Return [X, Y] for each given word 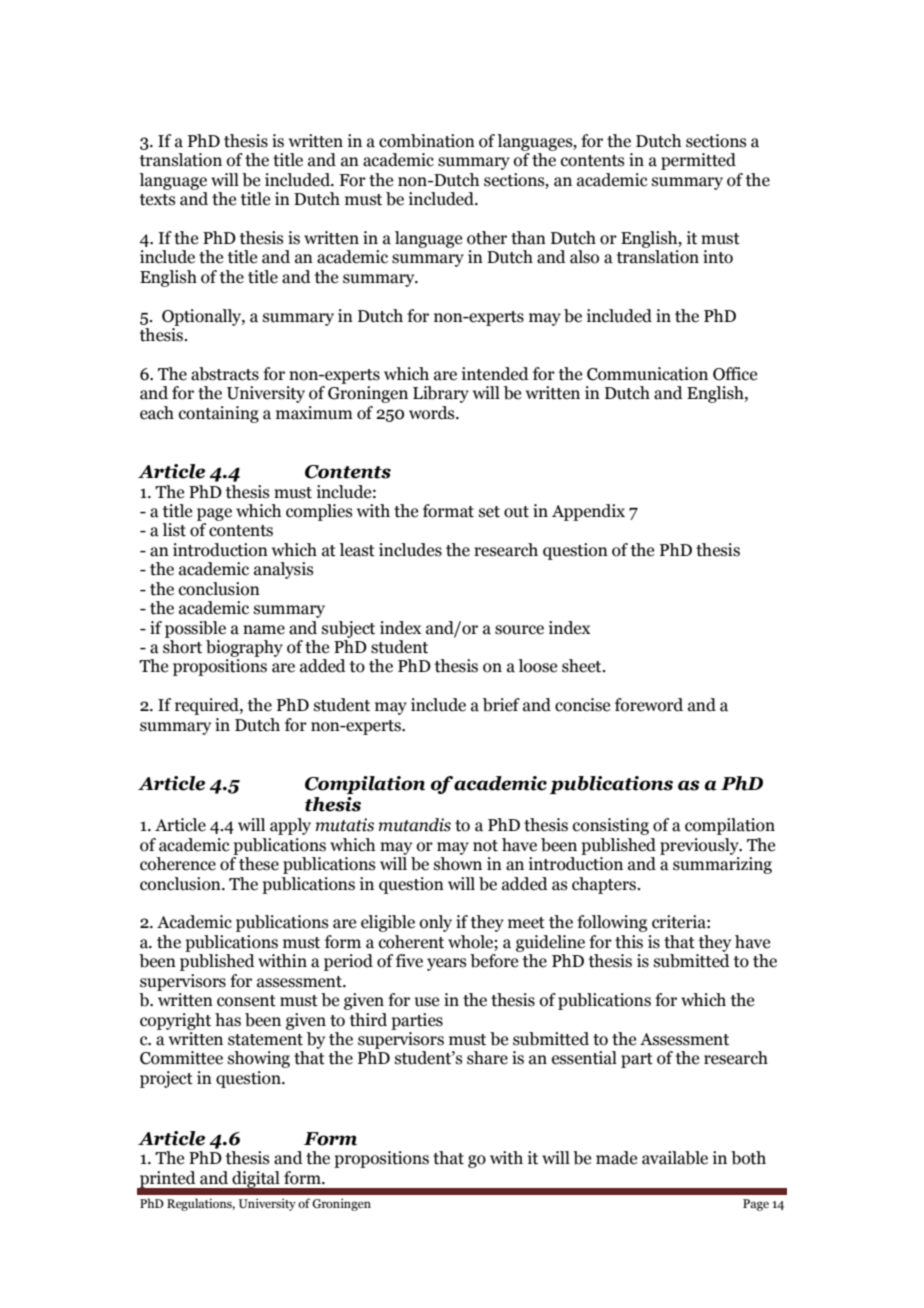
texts [158, 200]
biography [244, 648]
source [519, 630]
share [487, 1058]
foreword [649, 705]
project [166, 1079]
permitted [698, 161]
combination [427, 141]
